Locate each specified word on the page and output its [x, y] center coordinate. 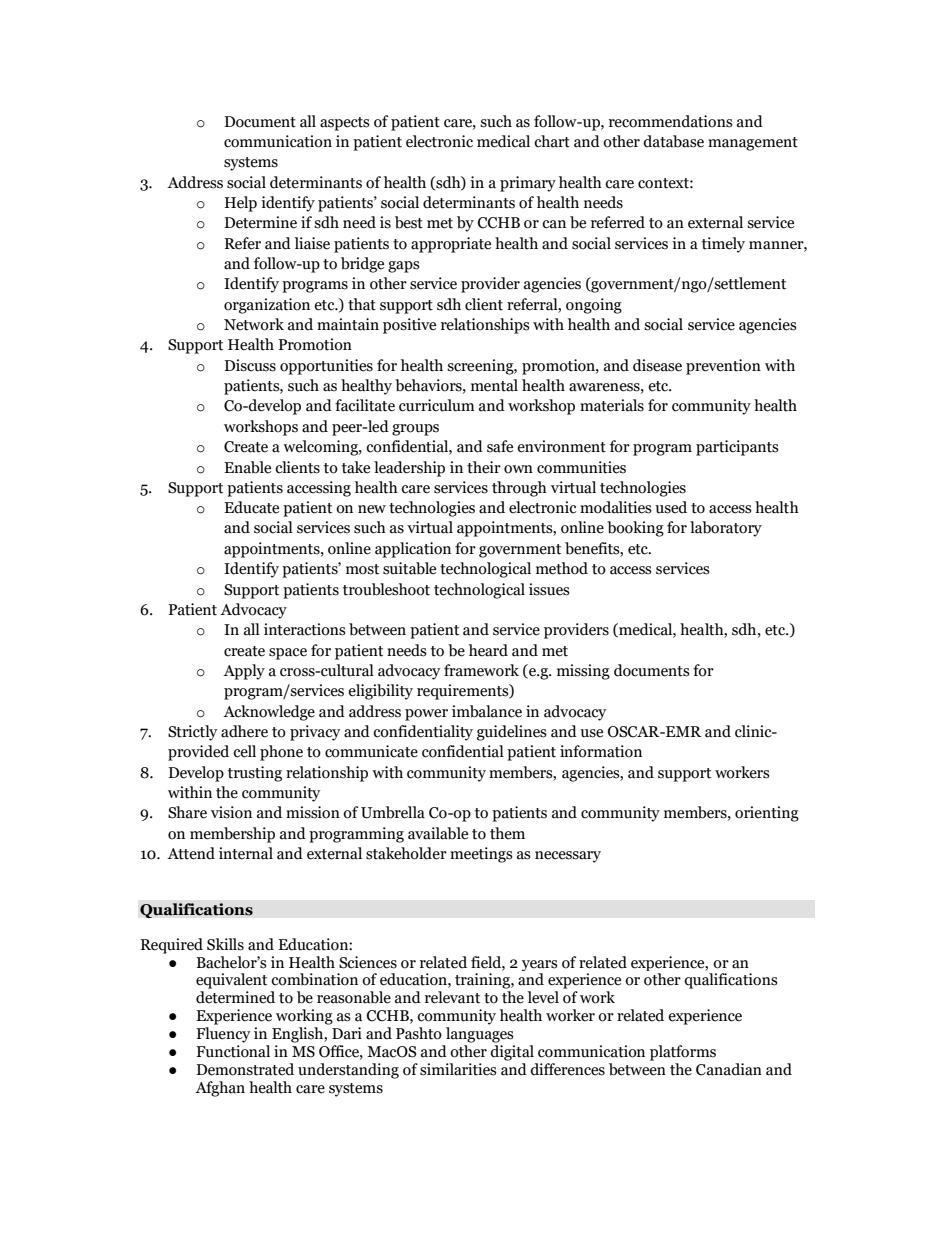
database [673, 141]
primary [528, 184]
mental [494, 385]
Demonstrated [245, 1069]
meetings [481, 855]
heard [488, 650]
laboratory [726, 529]
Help [240, 204]
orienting [767, 814]
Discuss [250, 365]
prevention [723, 367]
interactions [305, 629]
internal [246, 853]
